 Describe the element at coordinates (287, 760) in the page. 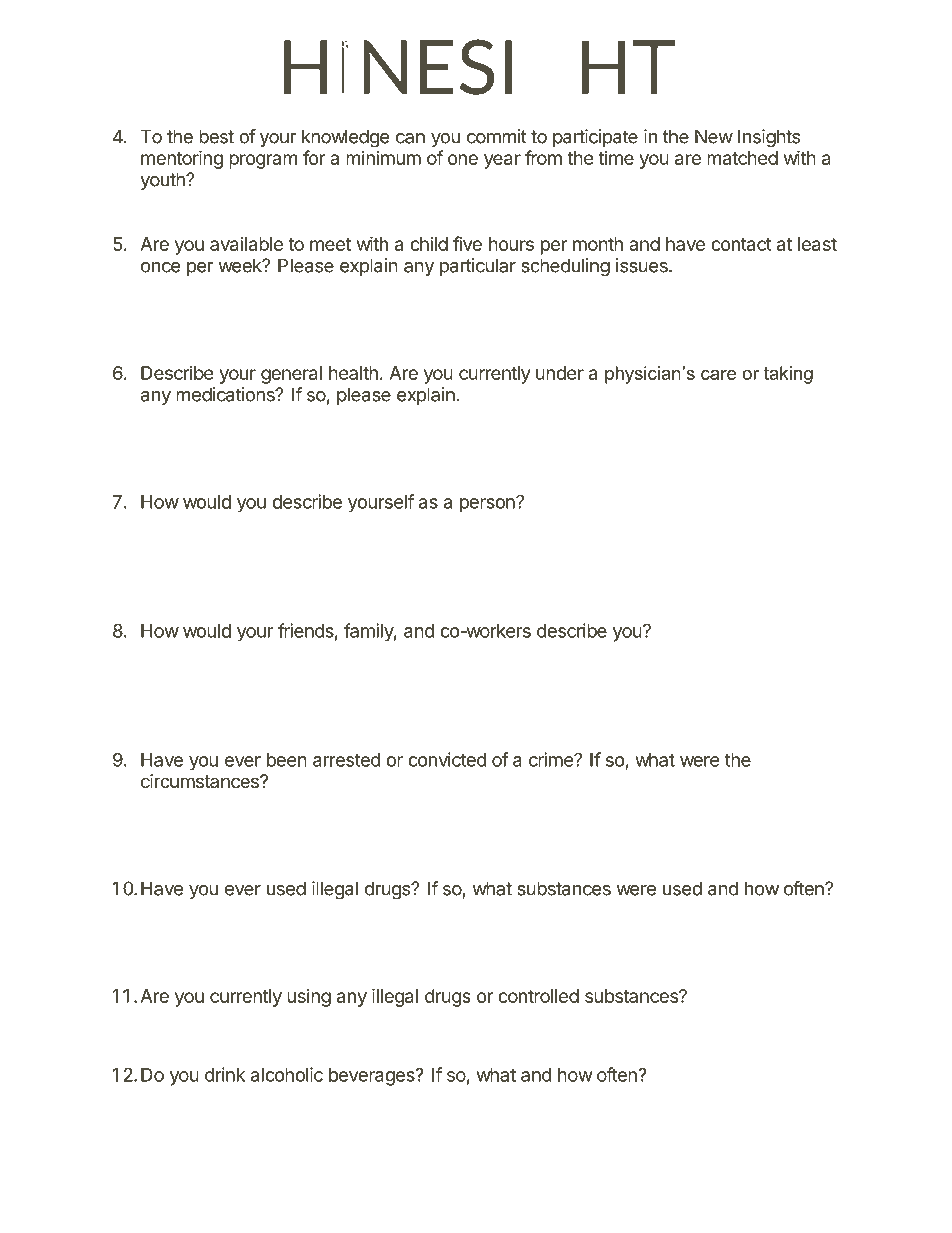

I see `been` at that location.
